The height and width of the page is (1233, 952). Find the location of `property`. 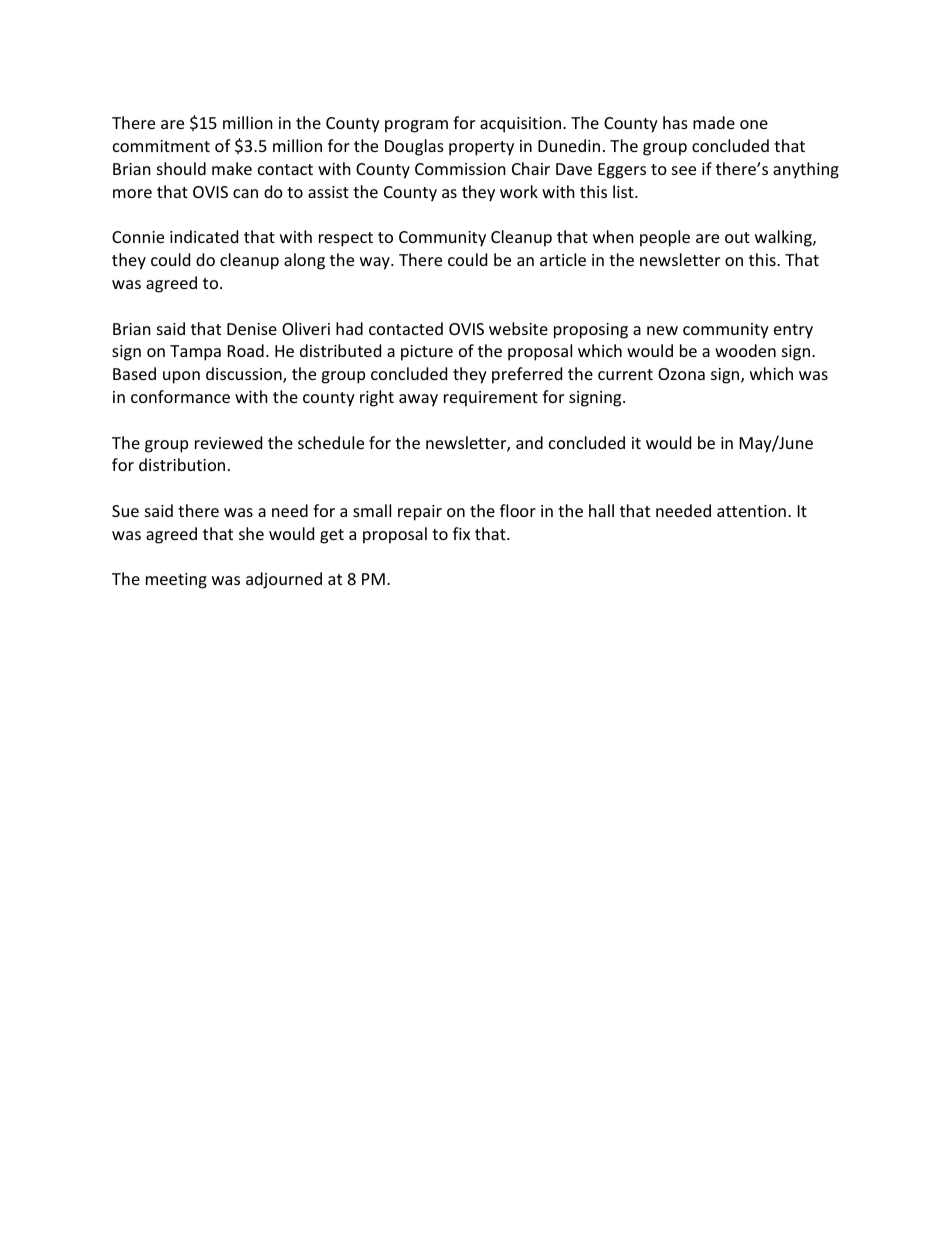

property is located at coordinates (481, 148).
